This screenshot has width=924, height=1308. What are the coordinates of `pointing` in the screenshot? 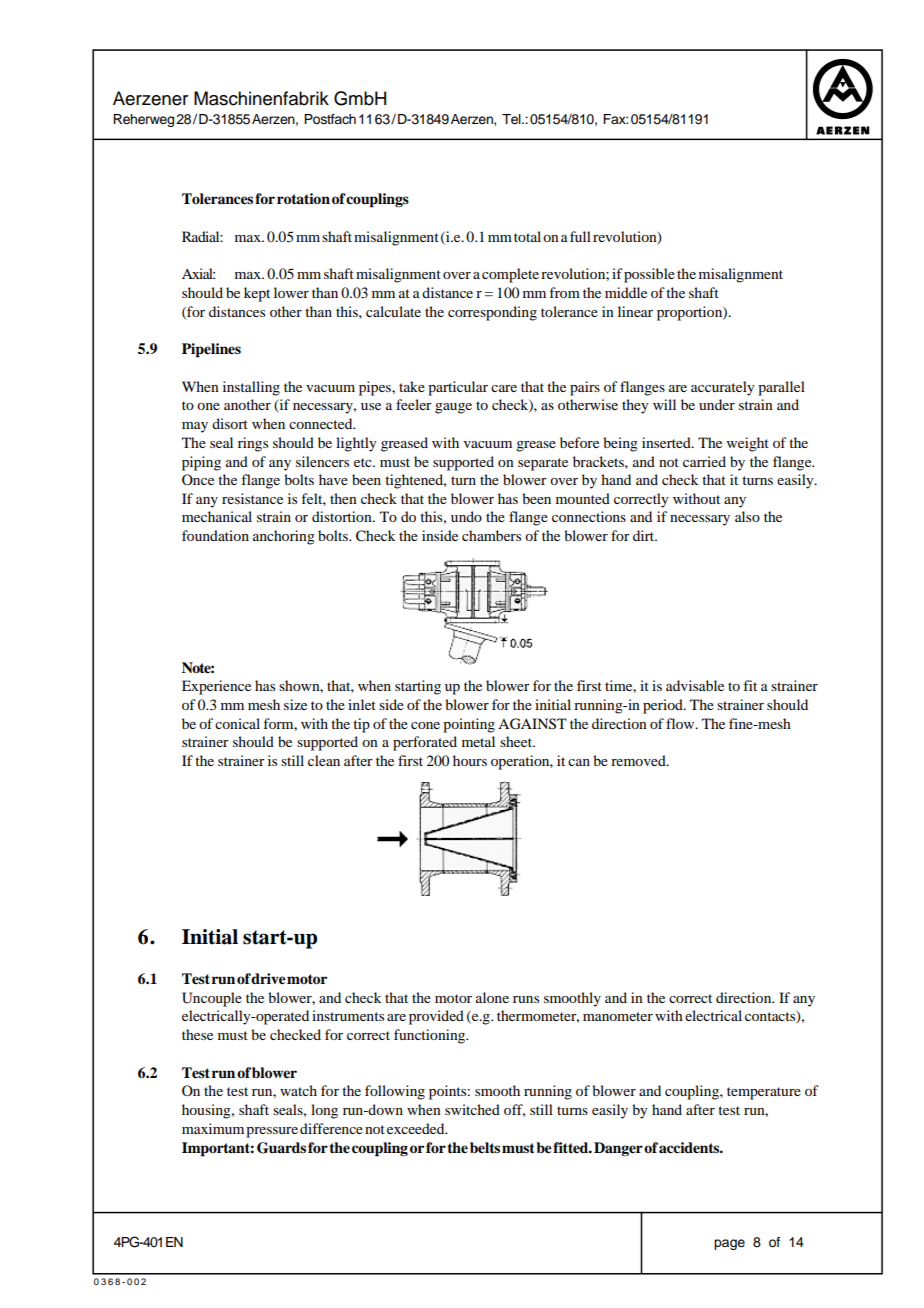 It's located at (469, 725).
